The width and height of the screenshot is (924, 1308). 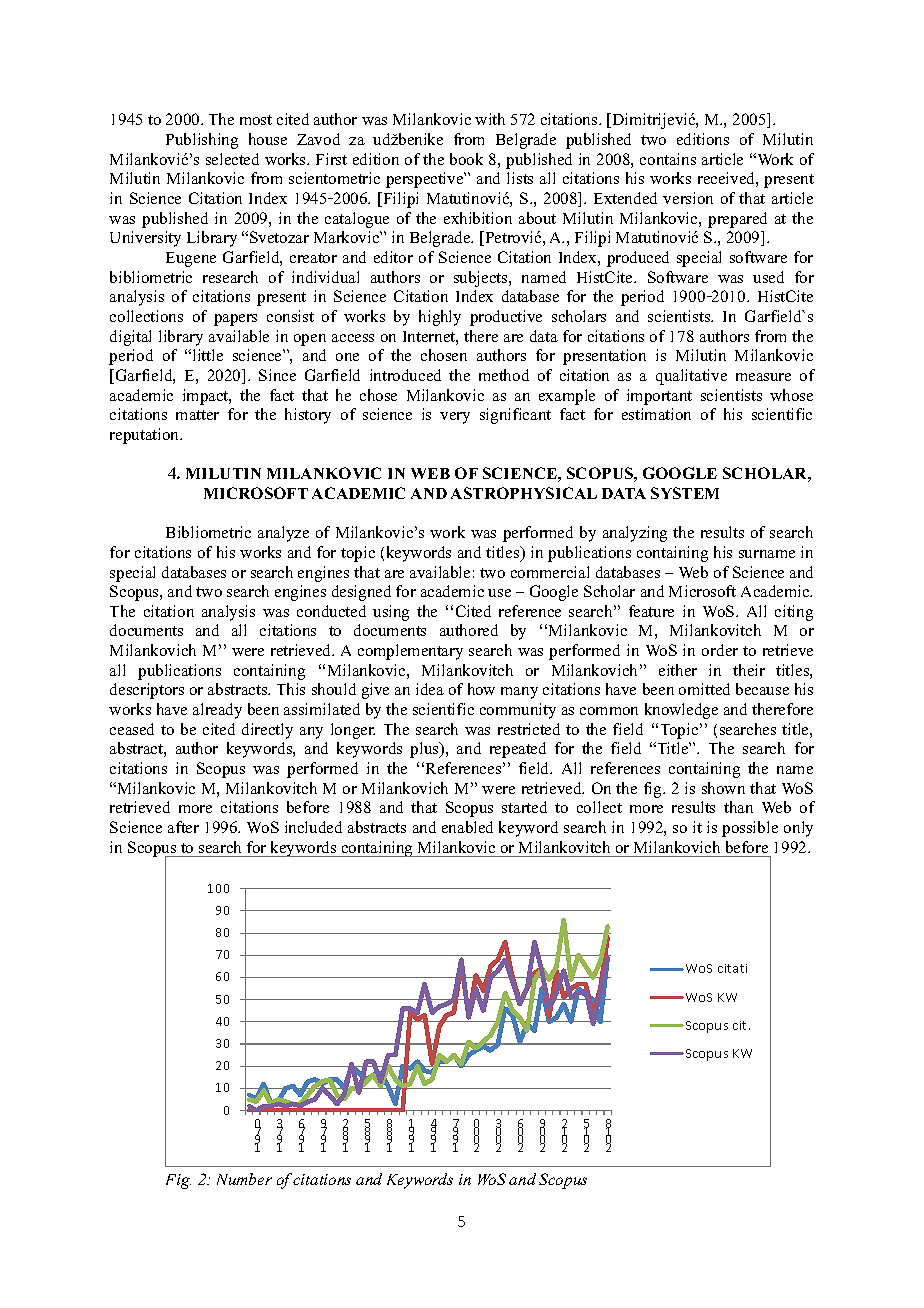 What do you see at coordinates (197, 415) in the screenshot?
I see `matter` at bounding box center [197, 415].
